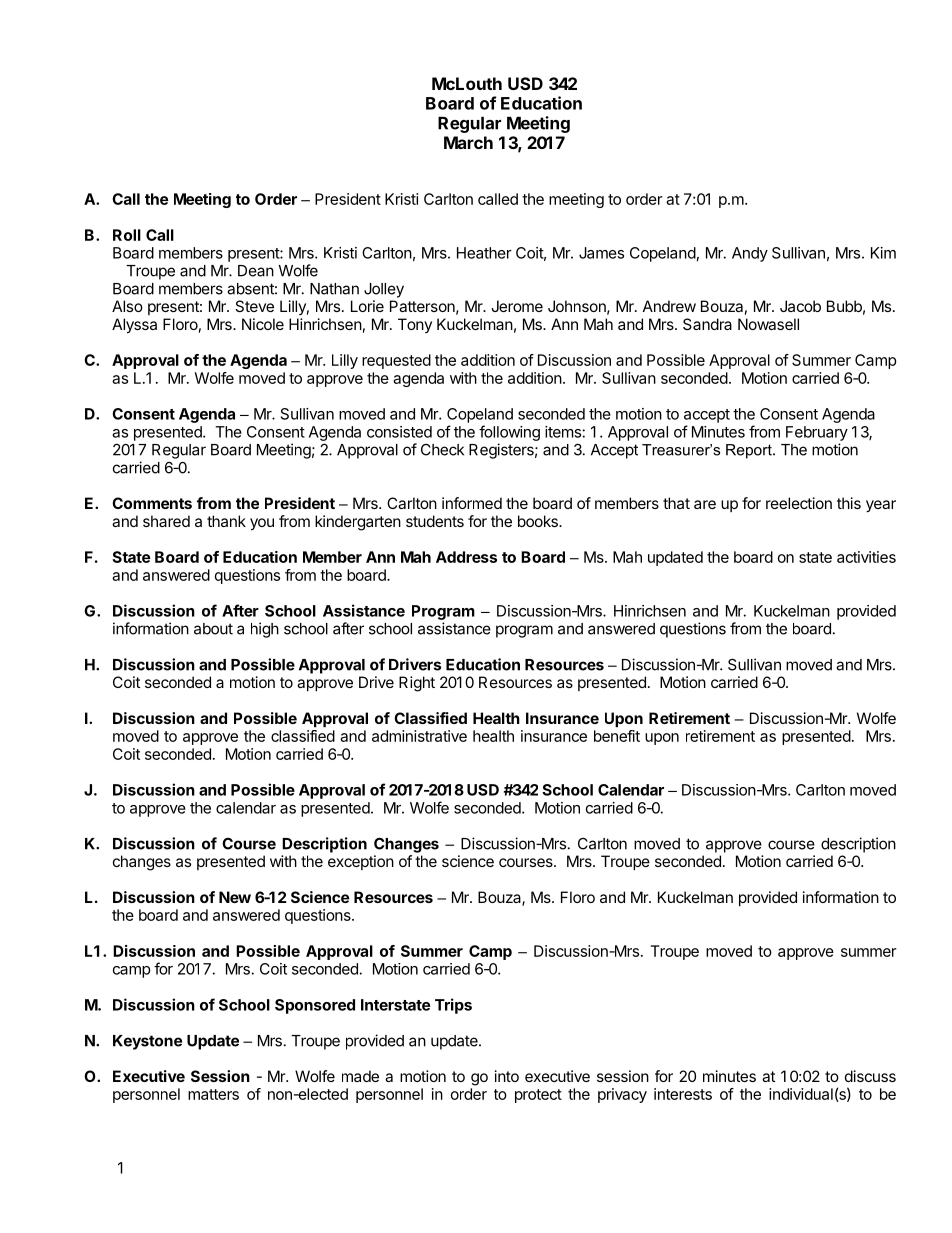  I want to click on Roll, so click(127, 235).
